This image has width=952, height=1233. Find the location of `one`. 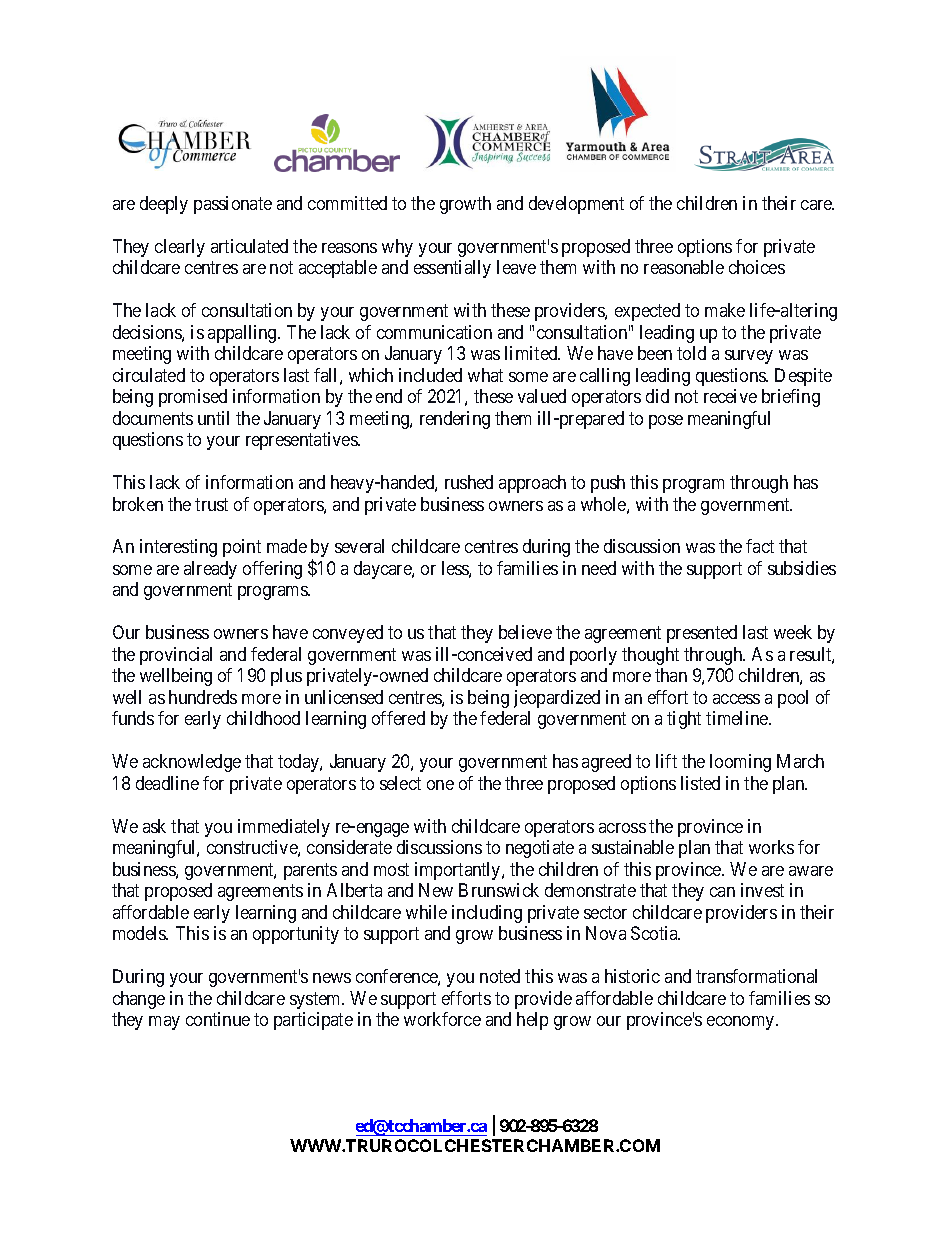

one is located at coordinates (440, 785).
